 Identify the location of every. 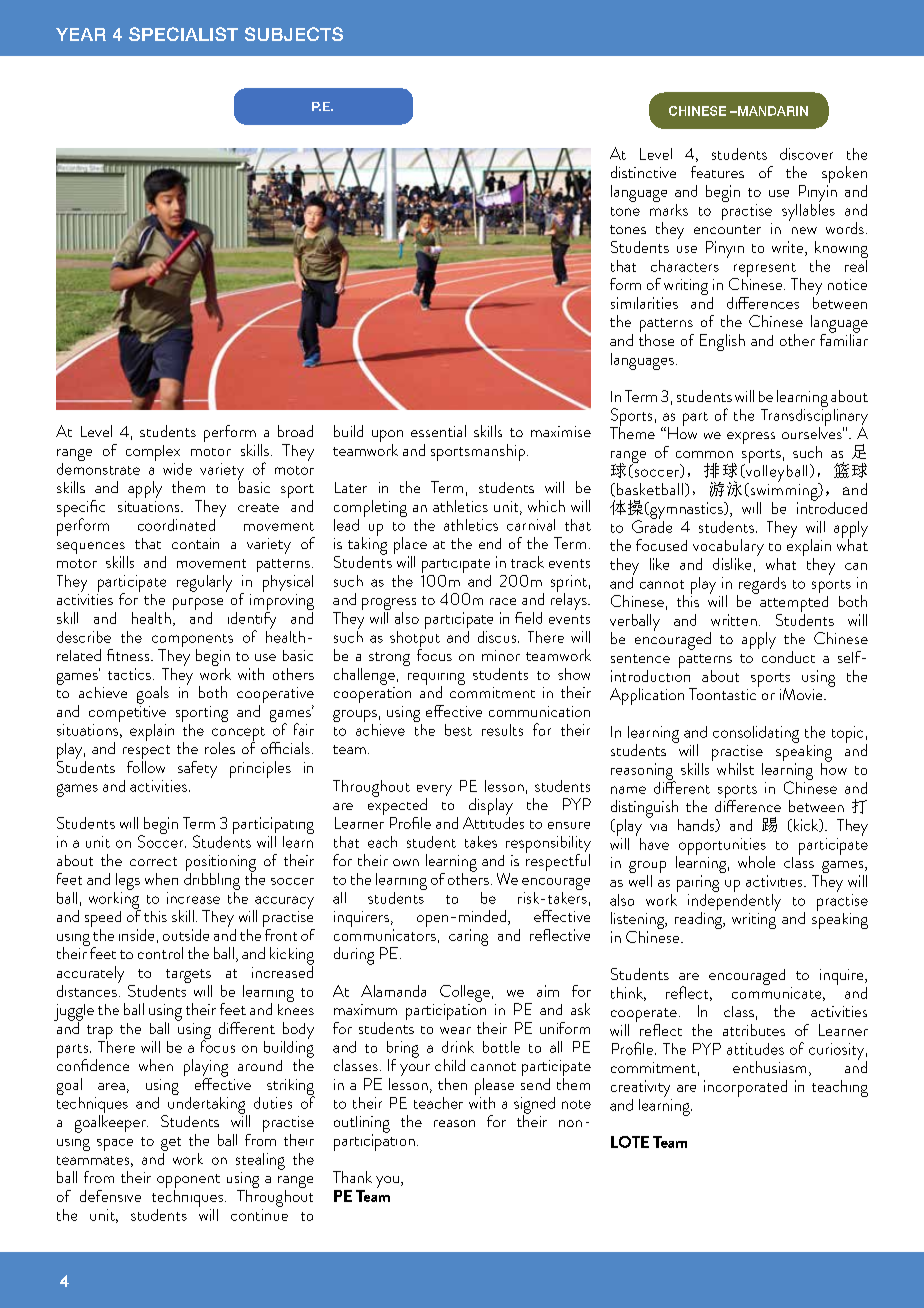
(434, 792).
